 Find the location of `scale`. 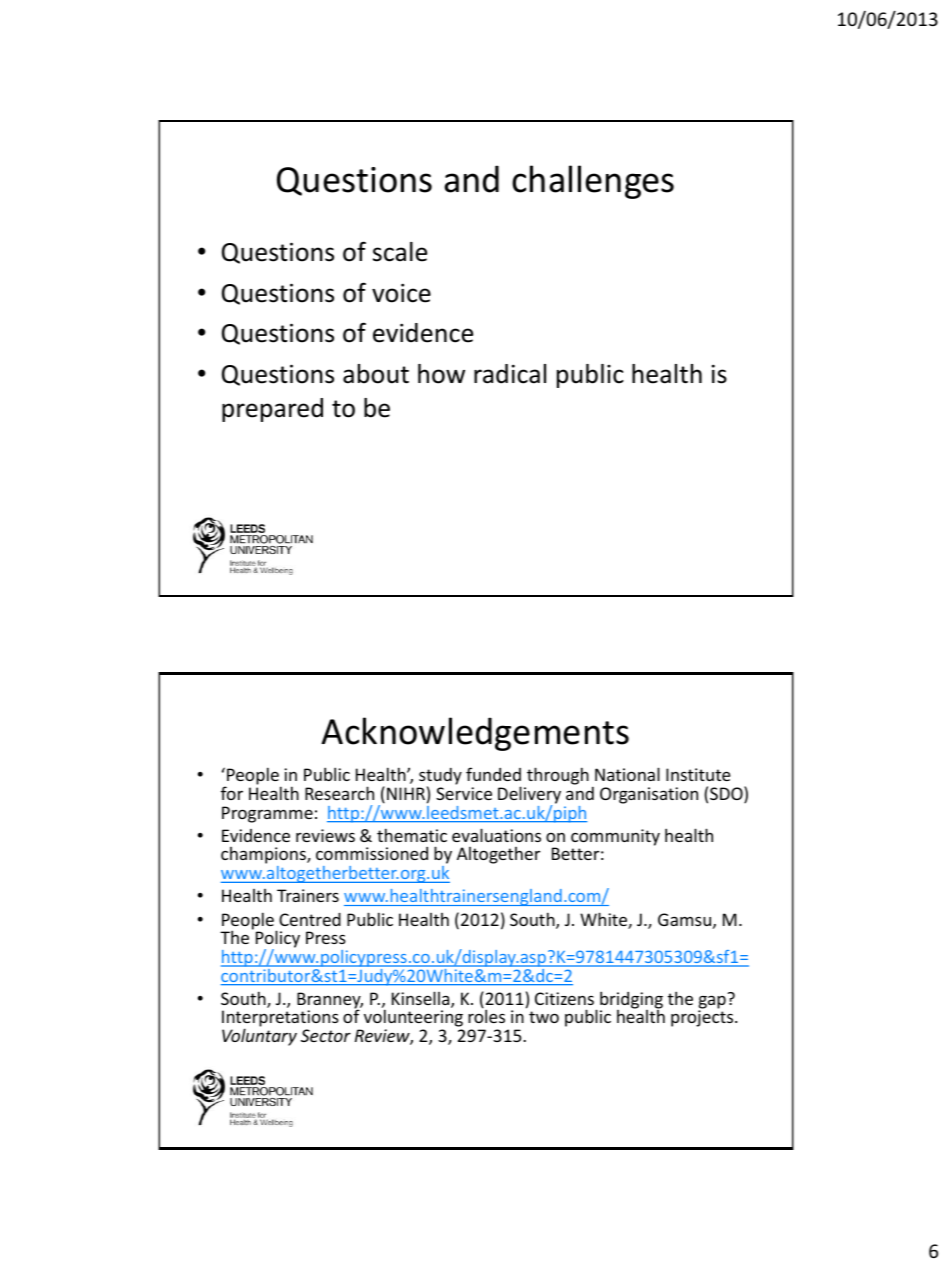

scale is located at coordinates (400, 252).
